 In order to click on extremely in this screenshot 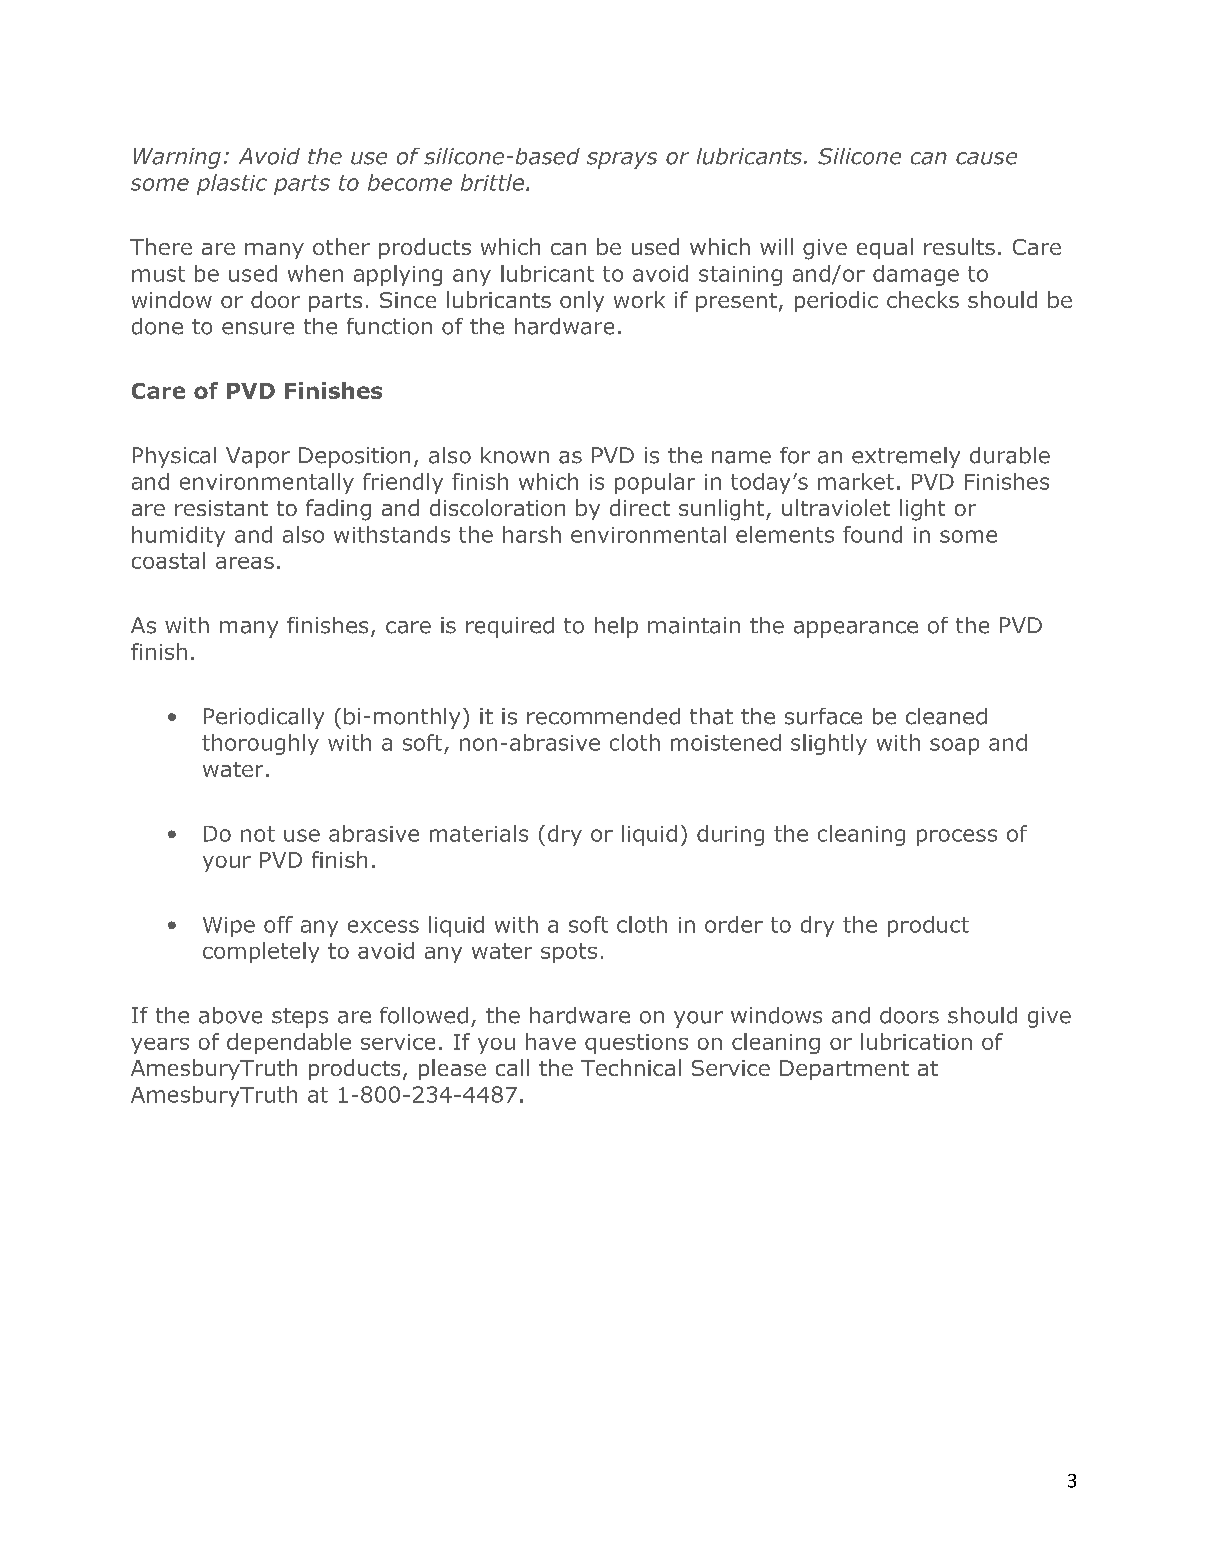, I will do `click(906, 457)`.
